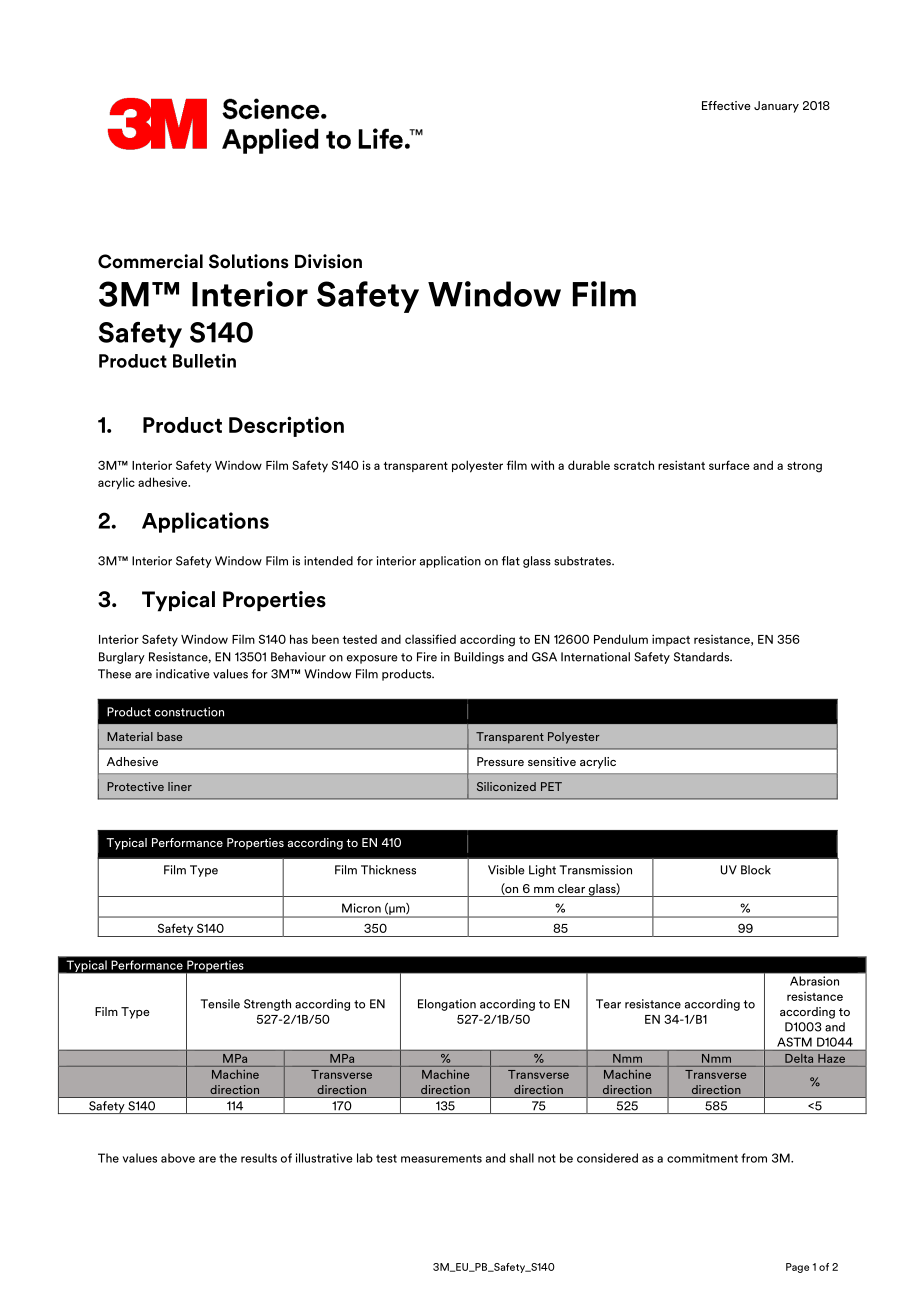 The width and height of the screenshot is (924, 1308). What do you see at coordinates (506, 870) in the screenshot?
I see `Visible` at bounding box center [506, 870].
